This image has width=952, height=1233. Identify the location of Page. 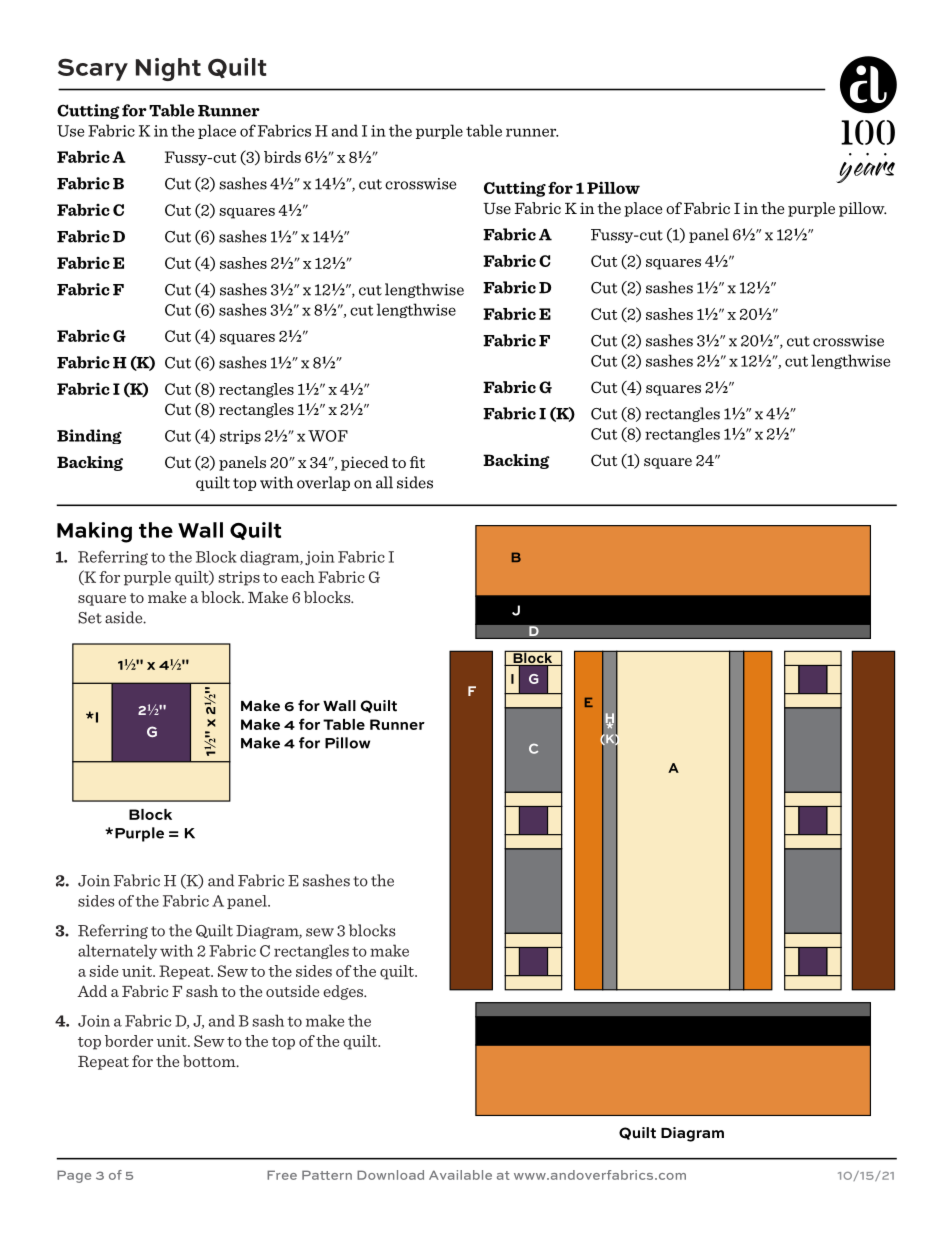
(74, 1176).
